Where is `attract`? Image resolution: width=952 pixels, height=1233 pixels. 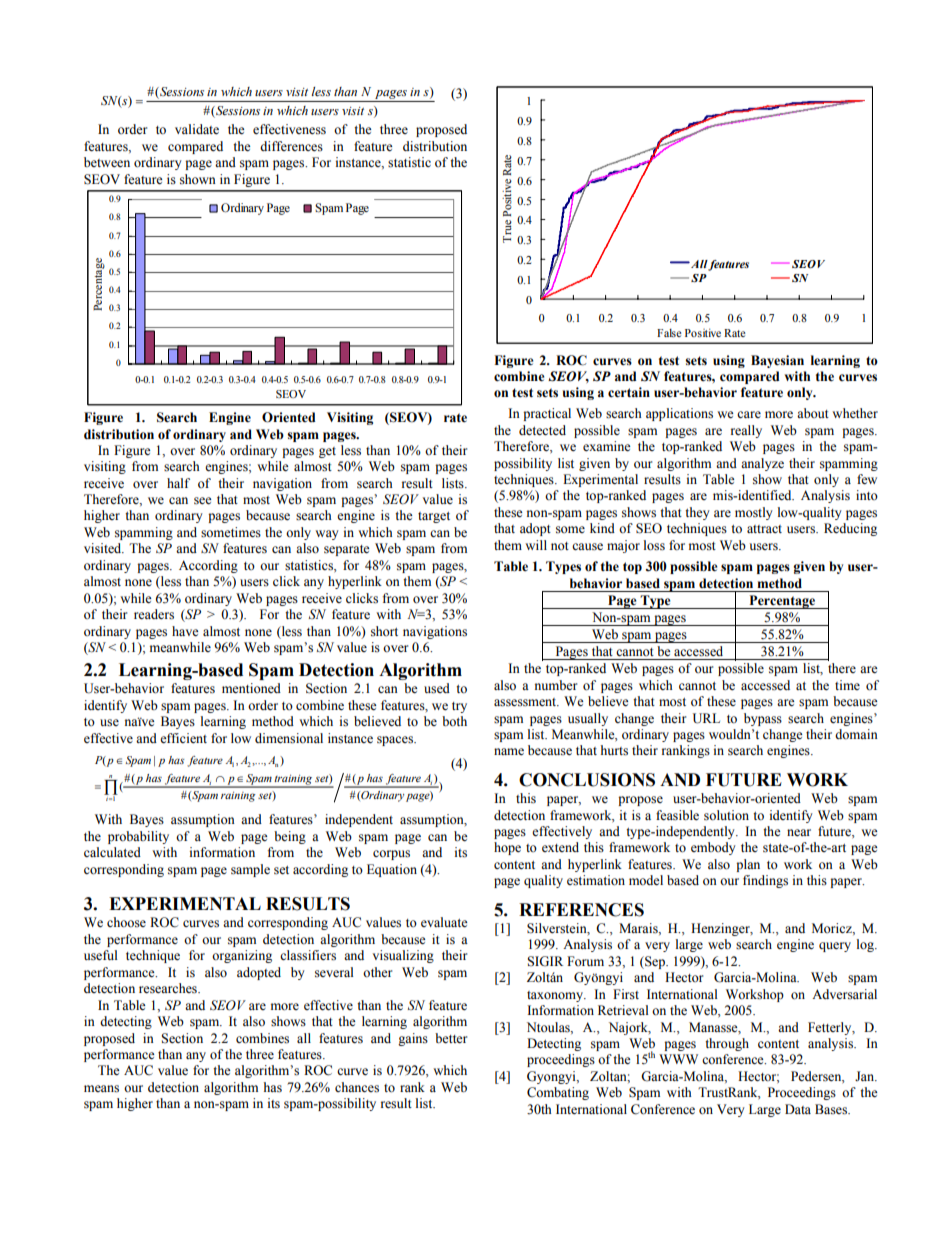
attract is located at coordinates (764, 529).
